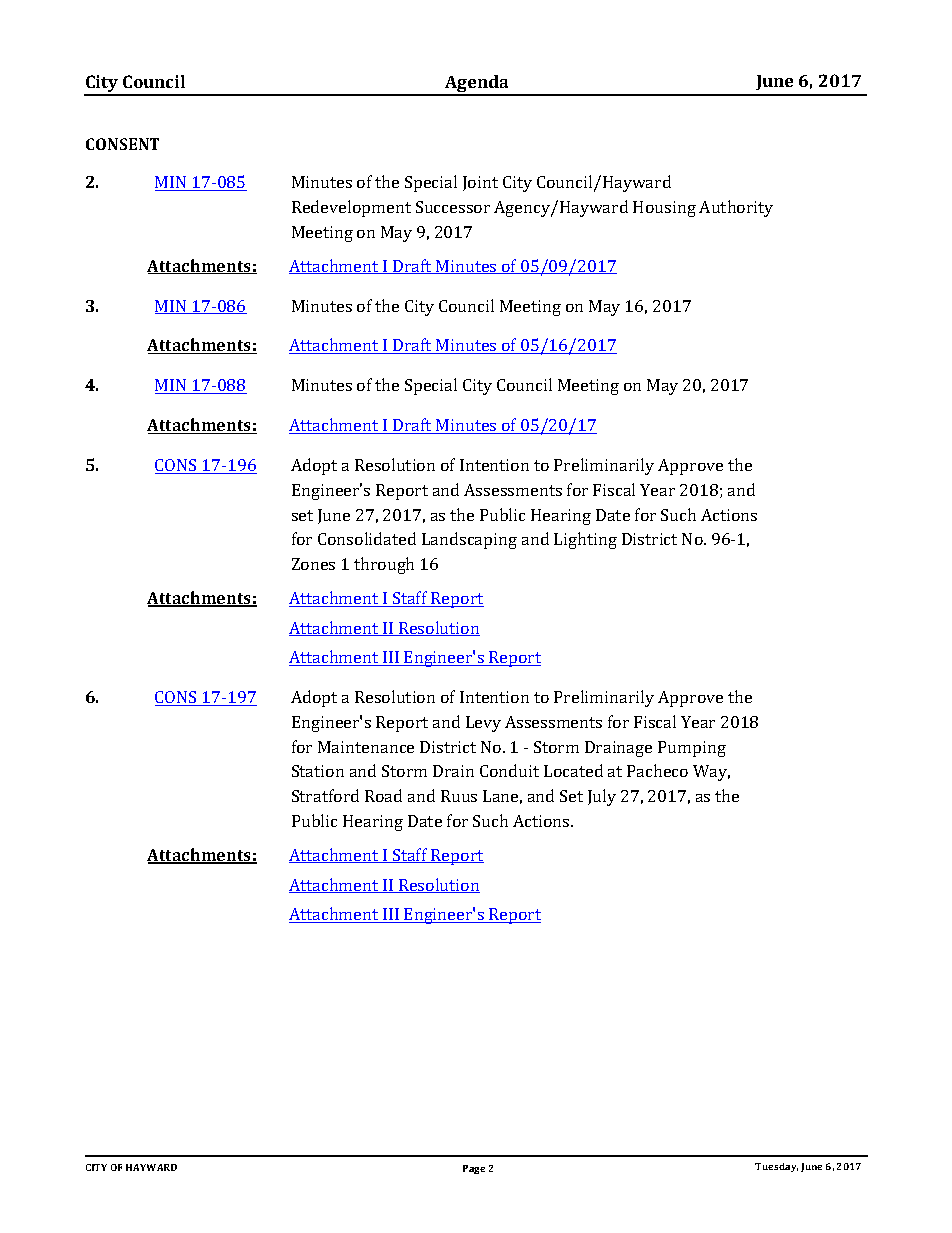 The width and height of the document is (952, 1233). I want to click on Pumping, so click(692, 749).
